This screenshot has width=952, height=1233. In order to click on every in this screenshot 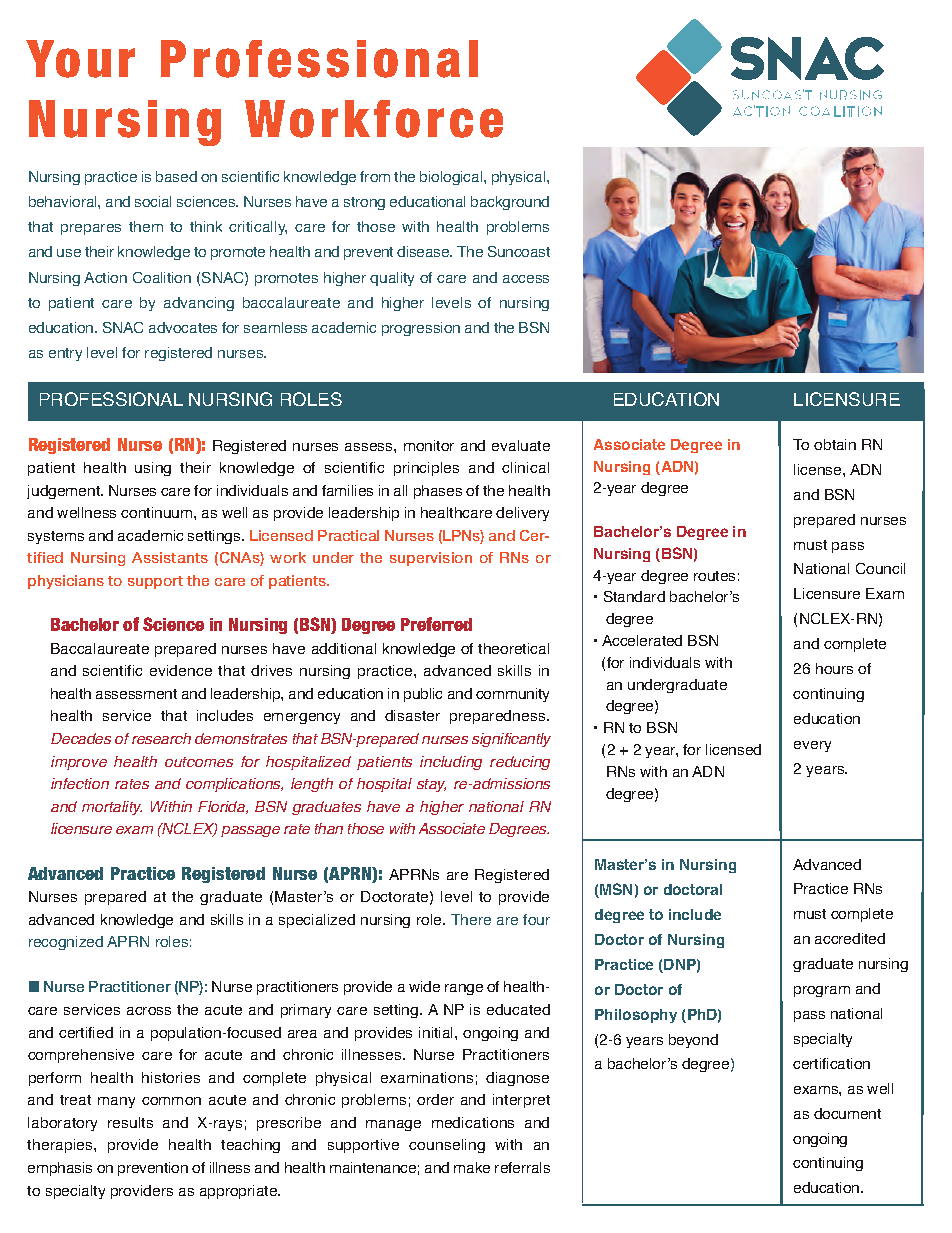, I will do `click(812, 746)`.
